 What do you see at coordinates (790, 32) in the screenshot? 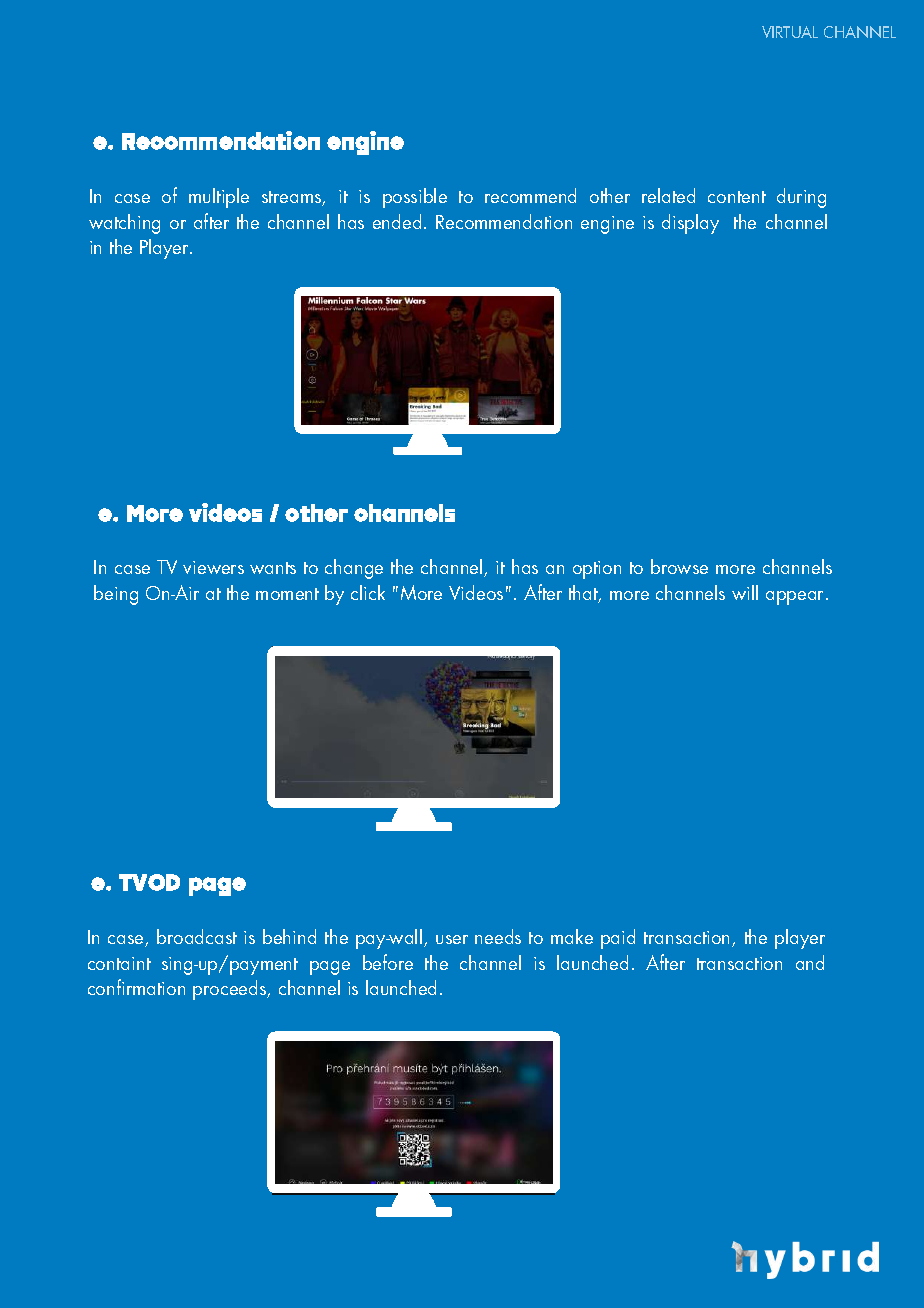
I see `VIRTUAL` at bounding box center [790, 32].
